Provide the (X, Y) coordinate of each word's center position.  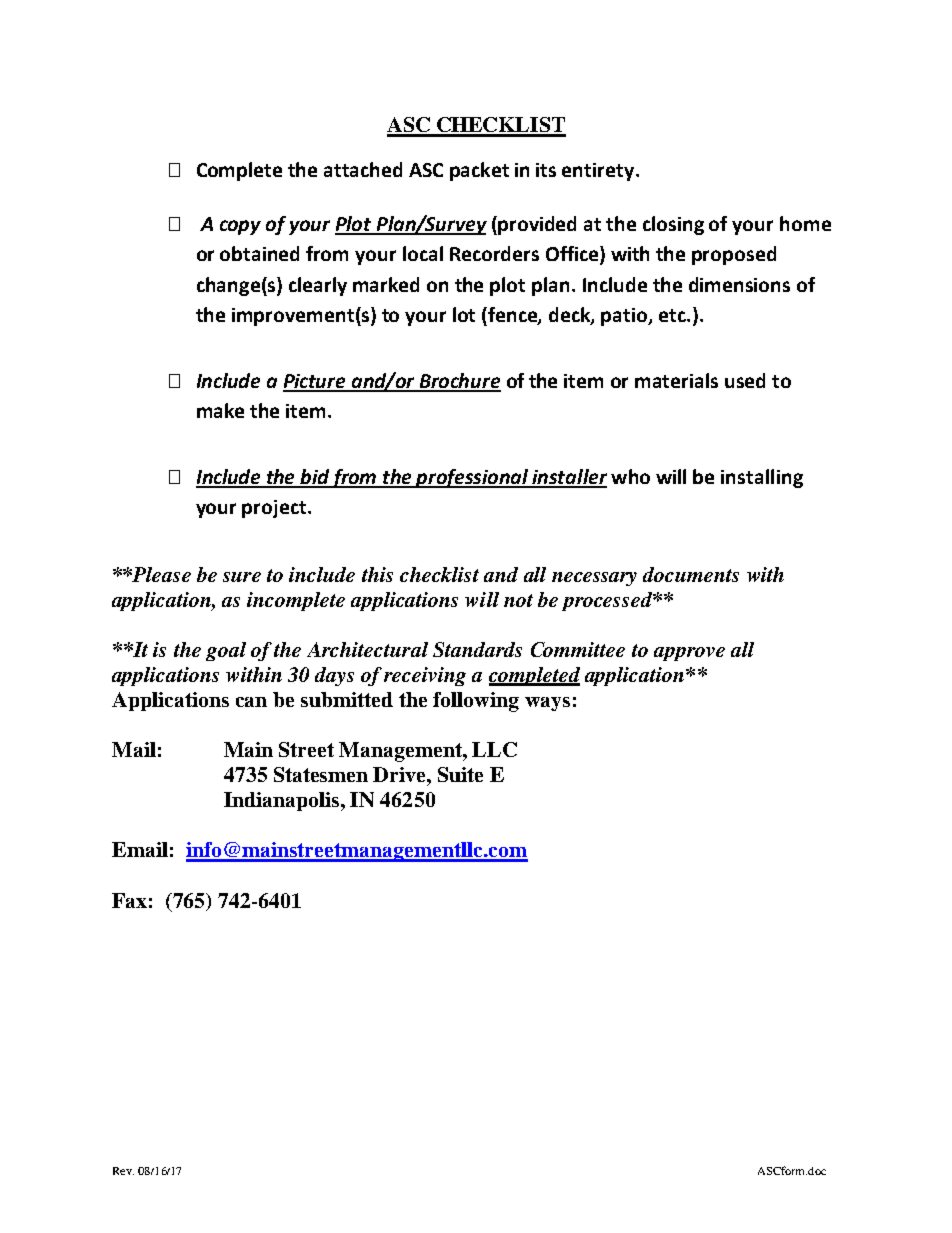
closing (673, 225)
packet (479, 171)
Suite (460, 774)
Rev (123, 1171)
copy (240, 227)
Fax (129, 900)
